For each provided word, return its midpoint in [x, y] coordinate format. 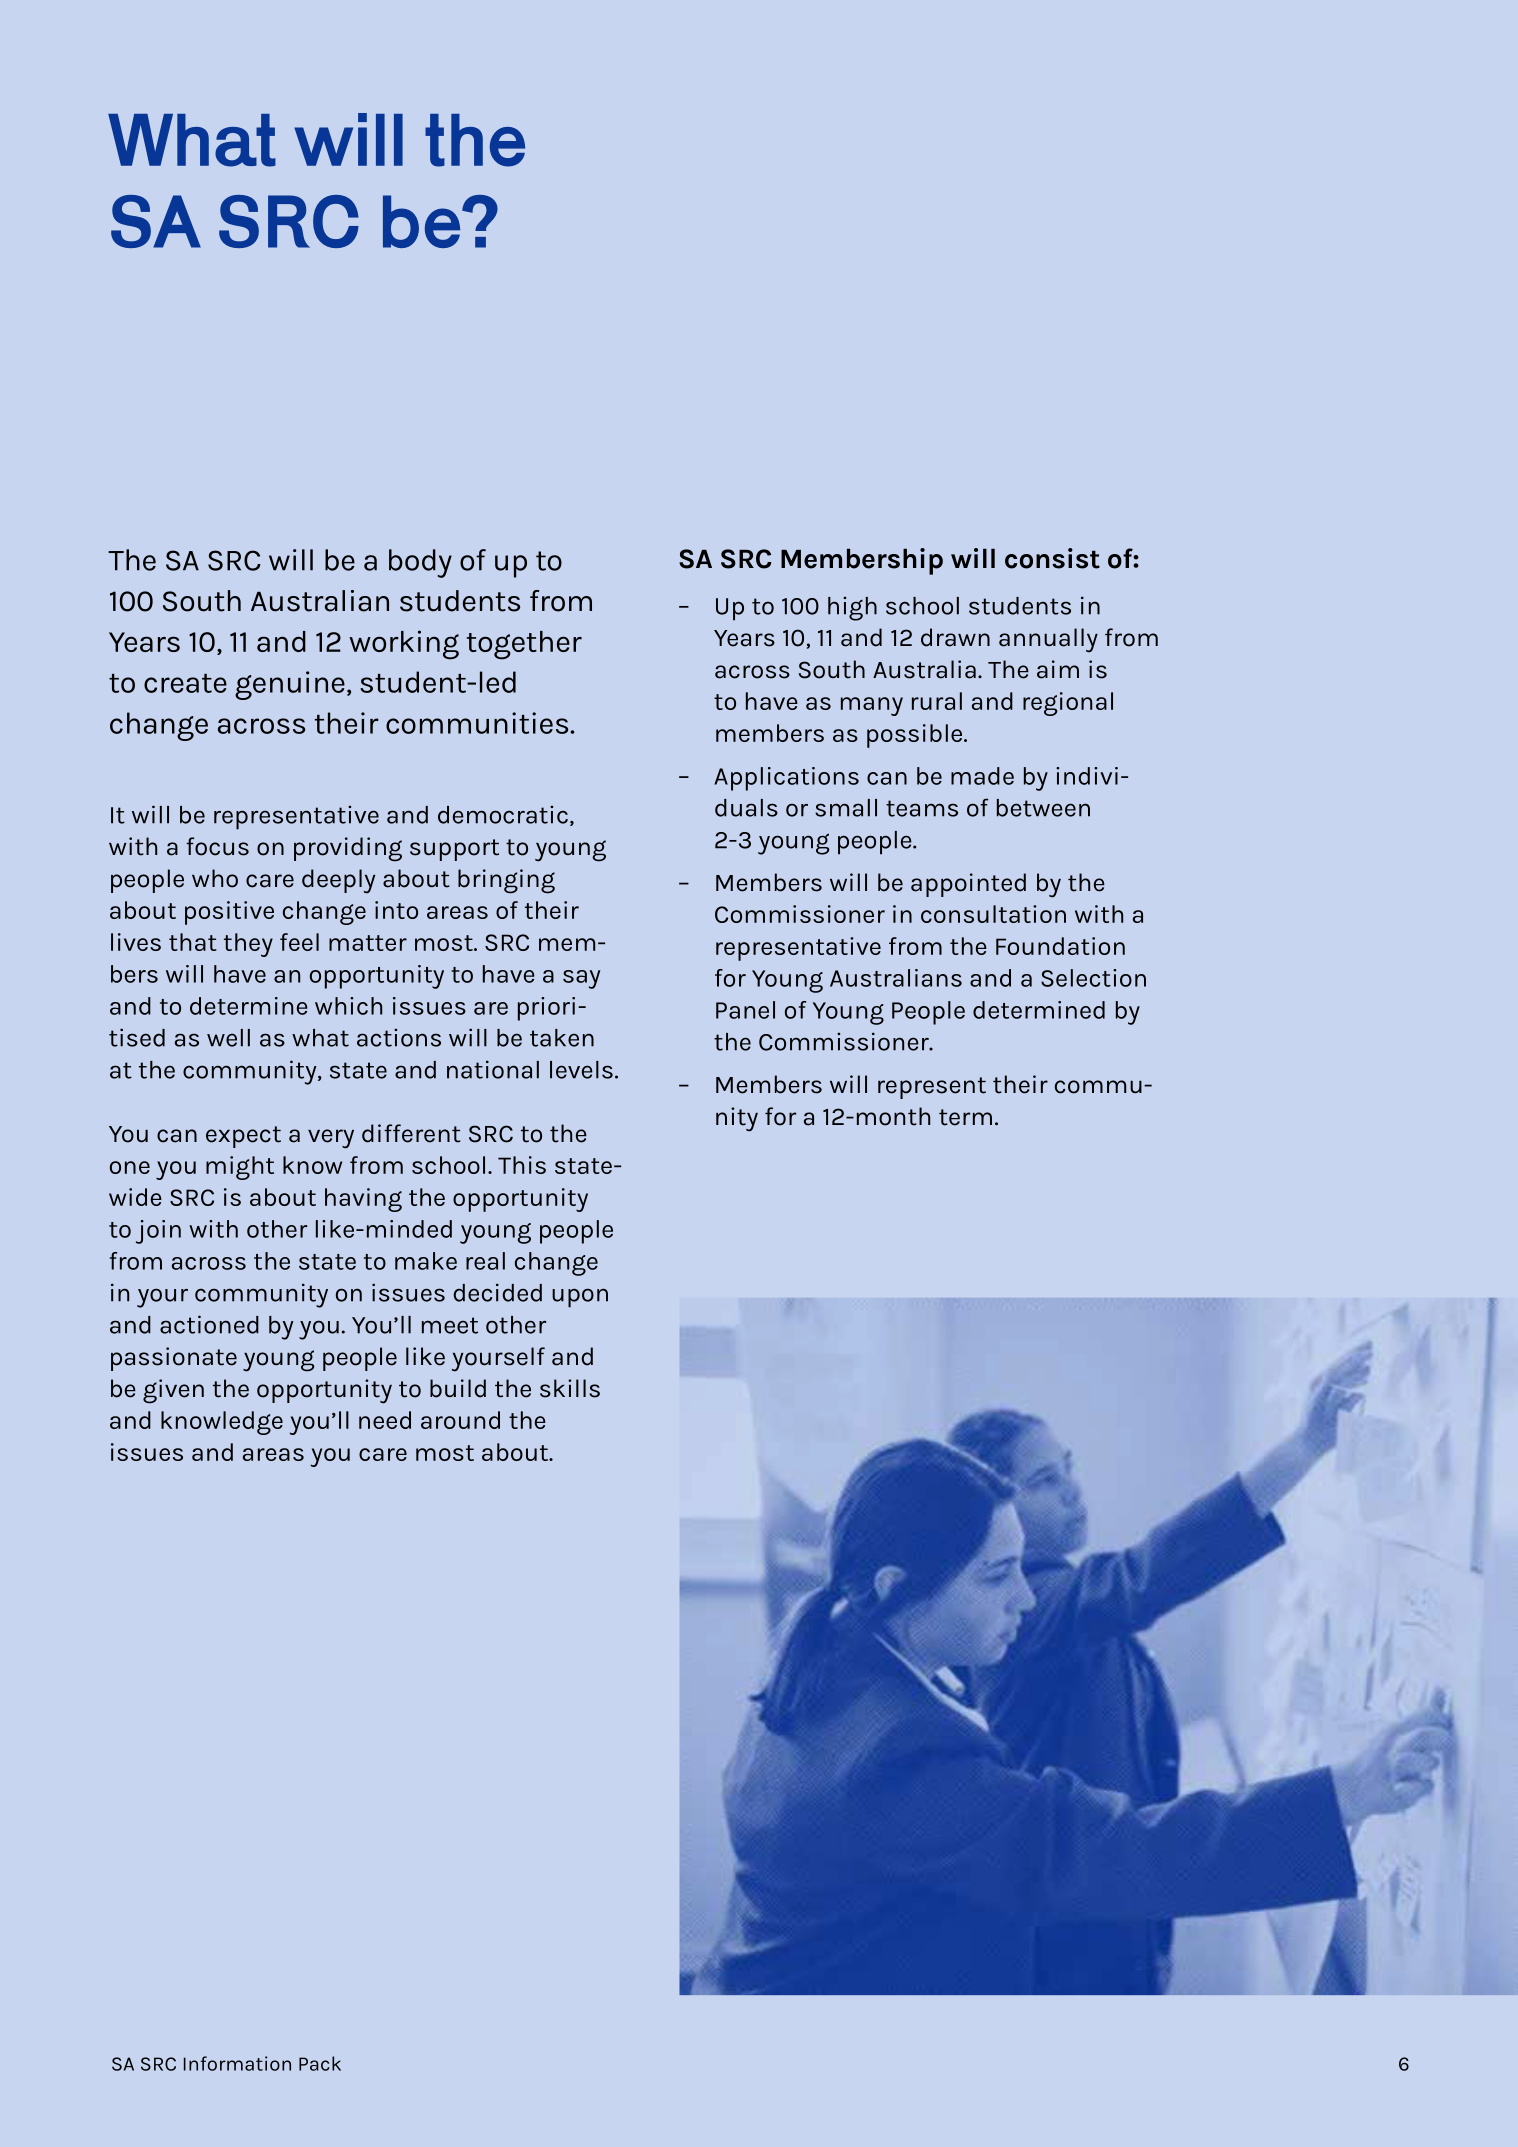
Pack [320, 2063]
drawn [955, 637]
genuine [290, 685]
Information [237, 2063]
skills [570, 1388]
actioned [209, 1324]
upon [580, 1298]
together [524, 645]
